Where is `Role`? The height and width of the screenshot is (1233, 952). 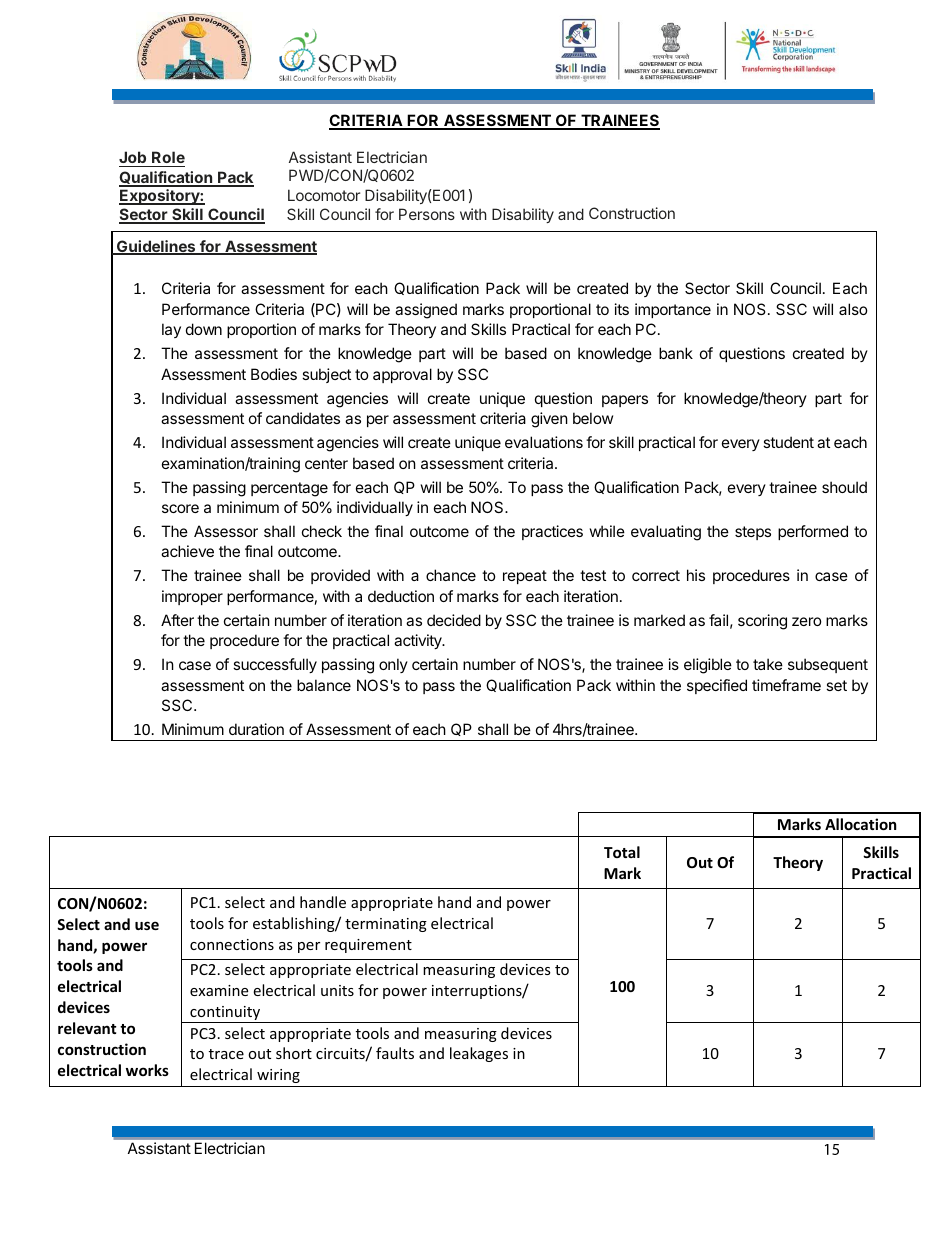 Role is located at coordinates (167, 159).
